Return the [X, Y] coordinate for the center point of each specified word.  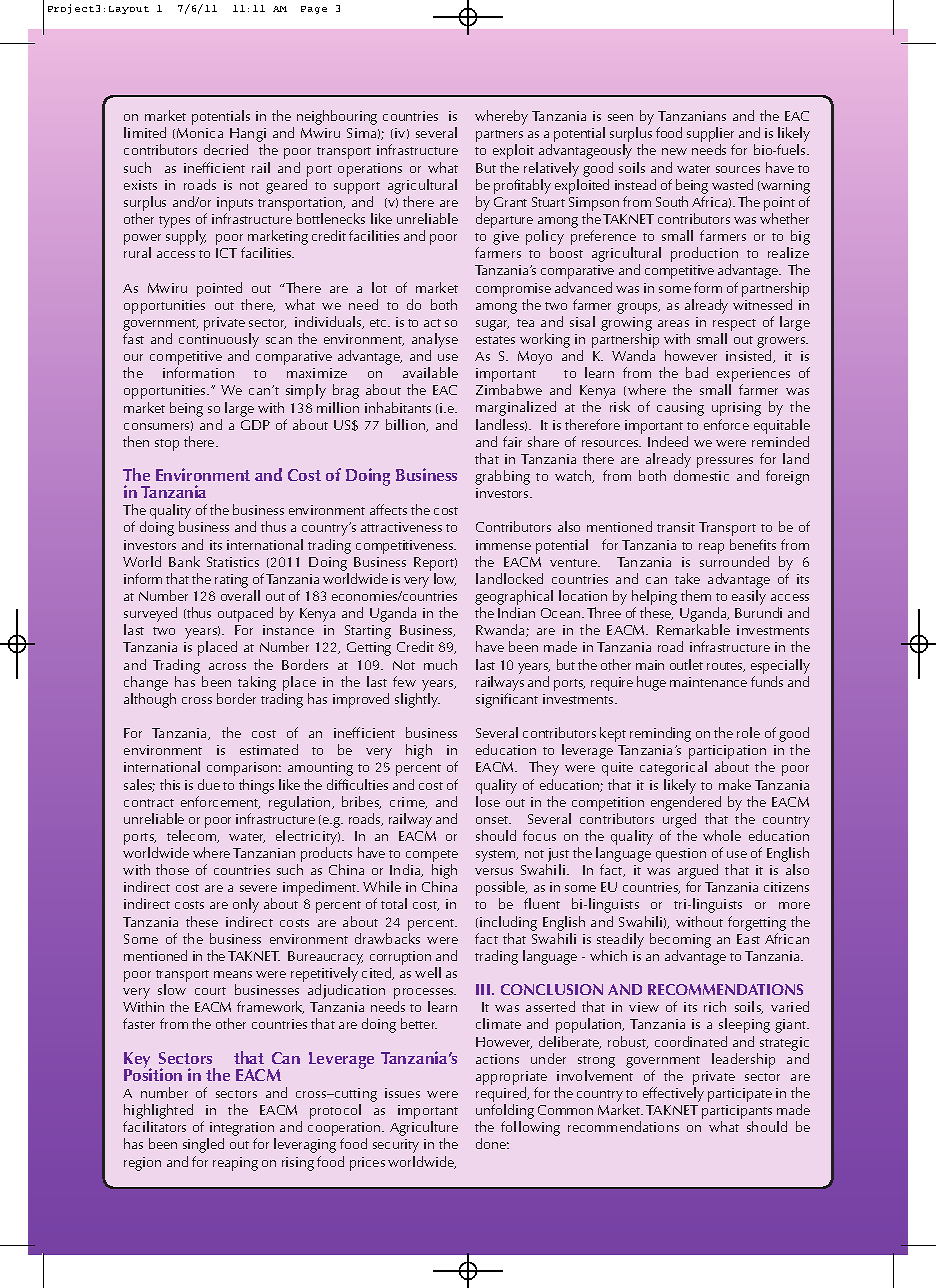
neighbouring [337, 117]
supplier [711, 136]
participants [737, 1113]
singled [203, 1145]
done [492, 1143]
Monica [200, 133]
